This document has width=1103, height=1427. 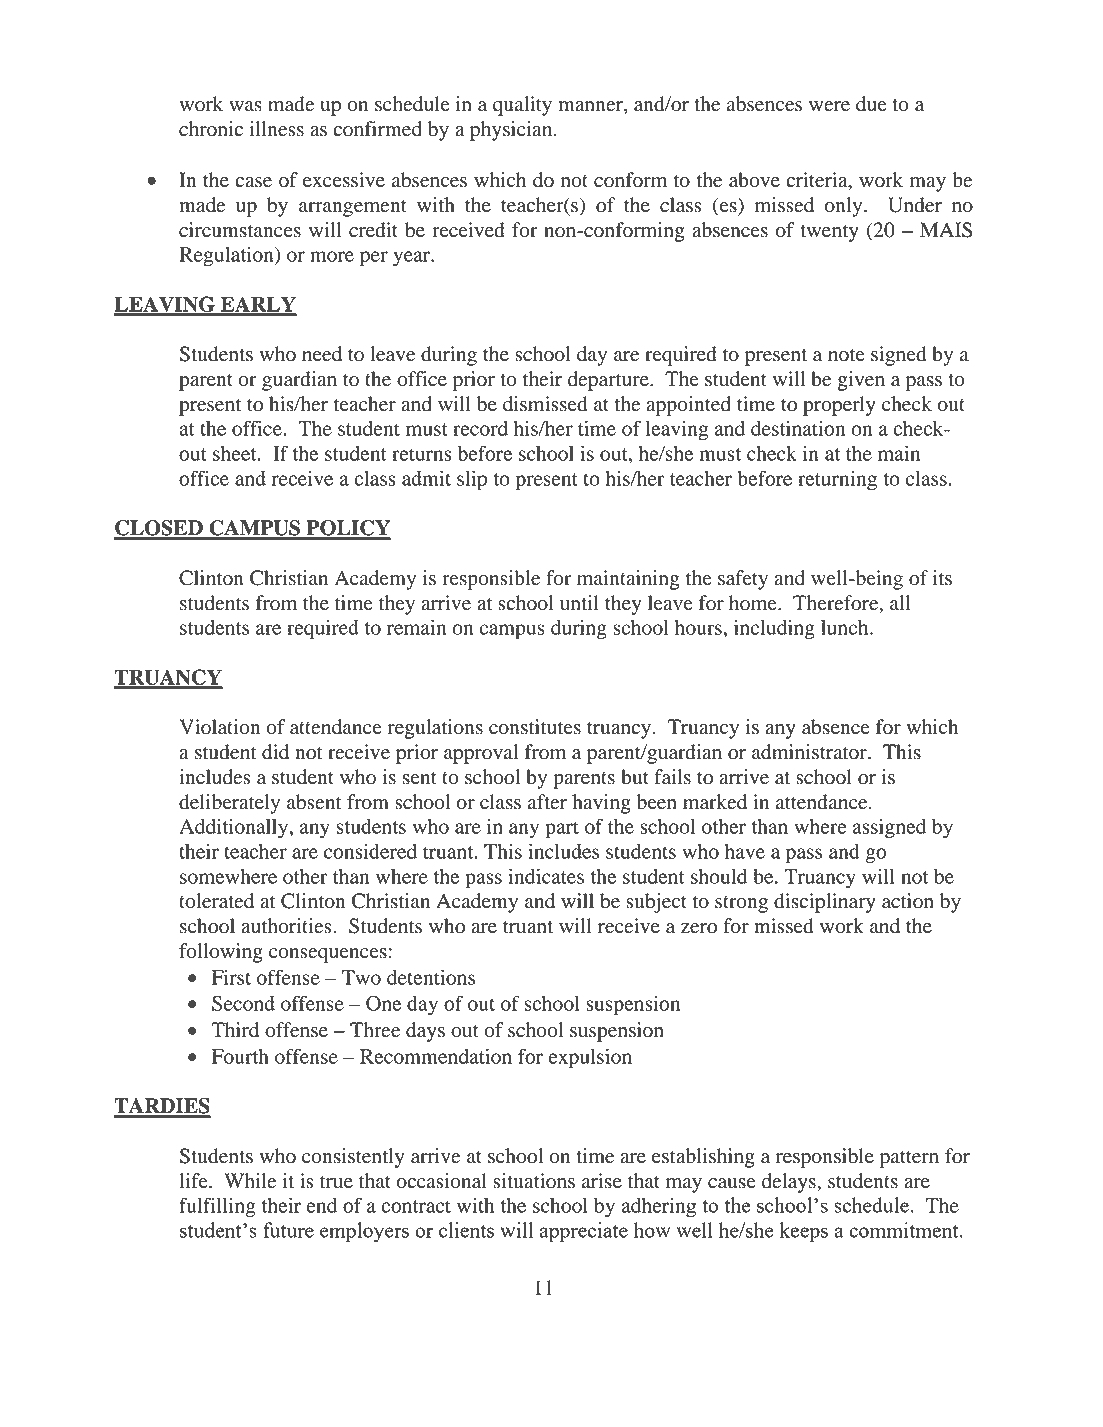 What do you see at coordinates (250, 1181) in the document?
I see `While` at bounding box center [250, 1181].
